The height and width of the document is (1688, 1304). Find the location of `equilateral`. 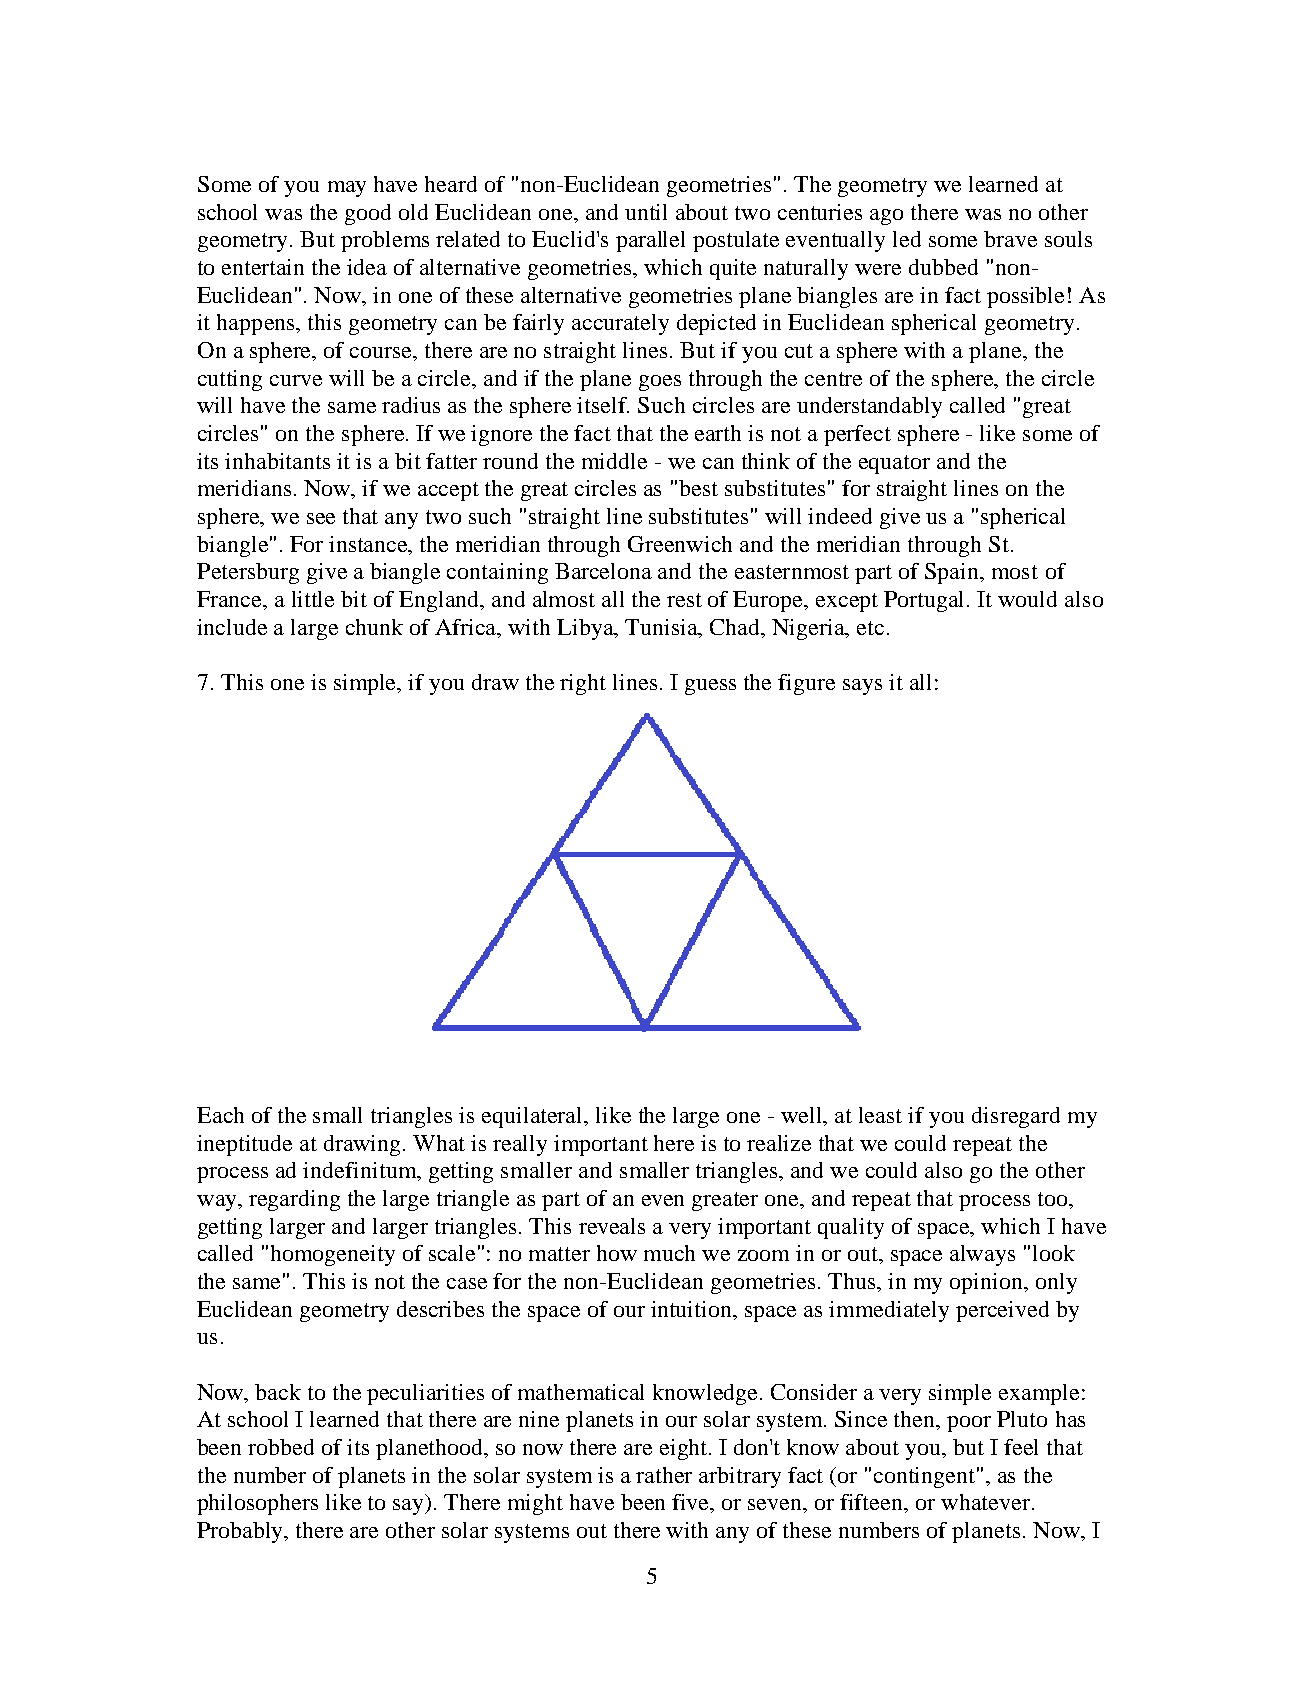

equilateral is located at coordinates (534, 1117).
